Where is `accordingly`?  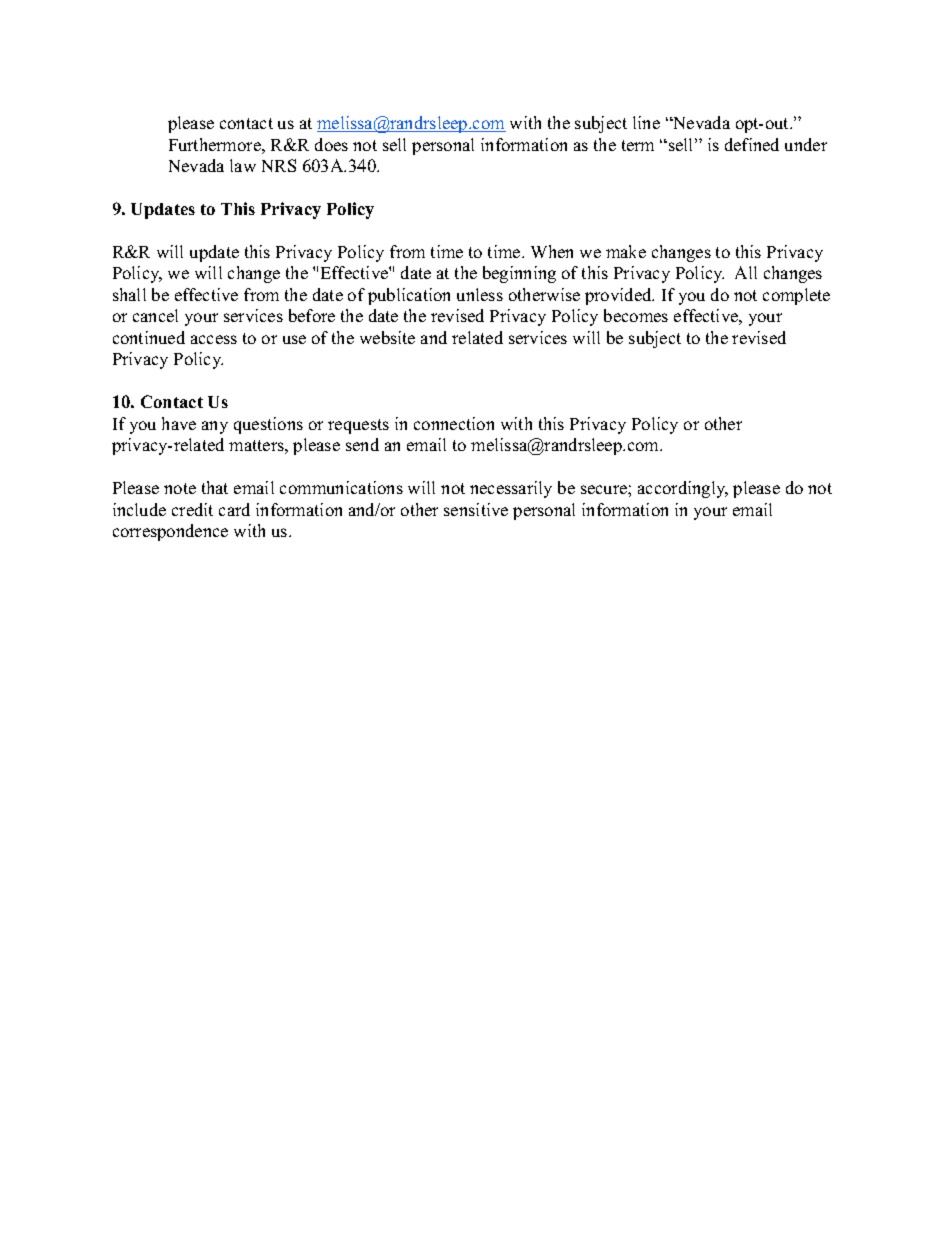 accordingly is located at coordinates (683, 489).
